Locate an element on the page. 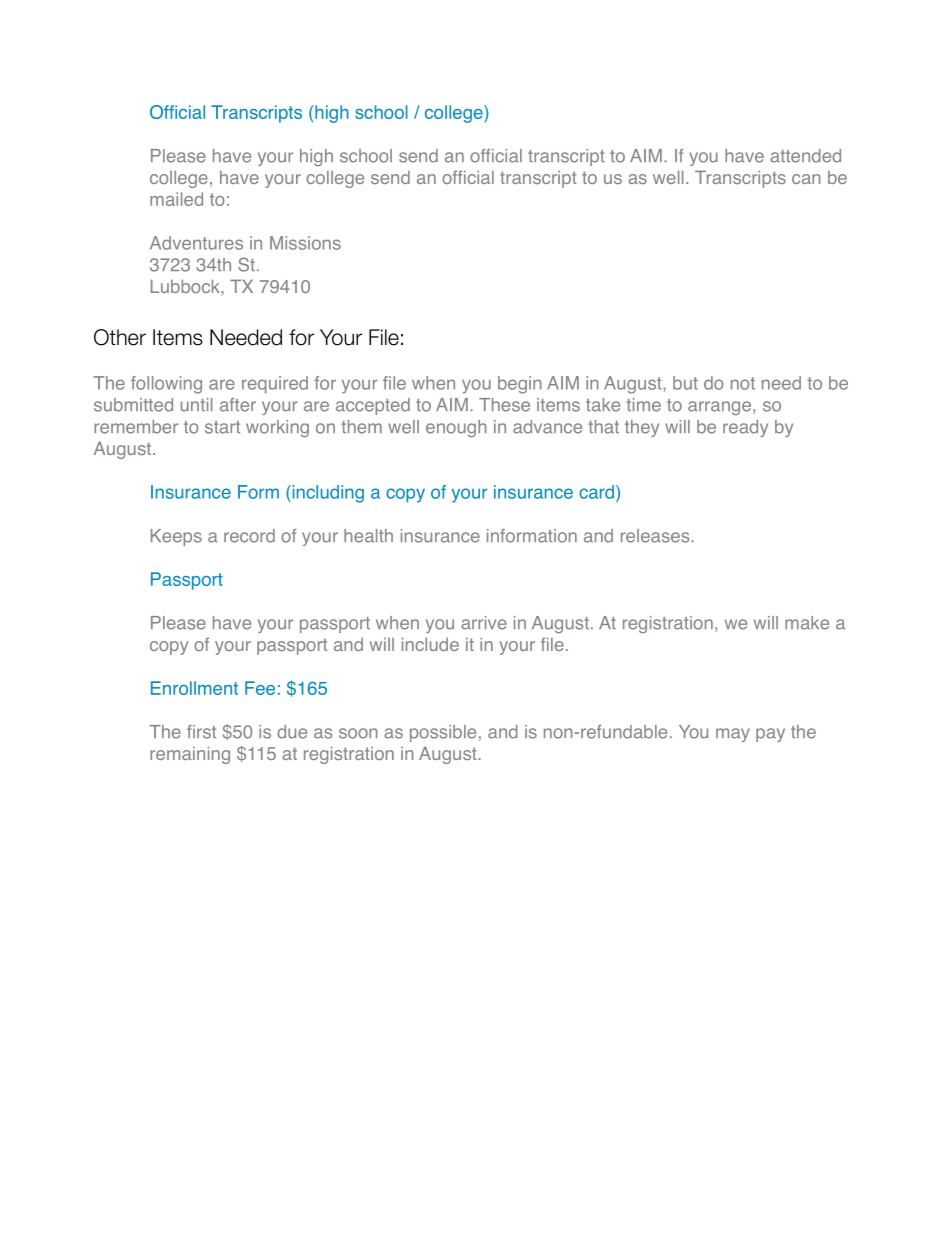 The image size is (952, 1233). releases is located at coordinates (656, 536).
